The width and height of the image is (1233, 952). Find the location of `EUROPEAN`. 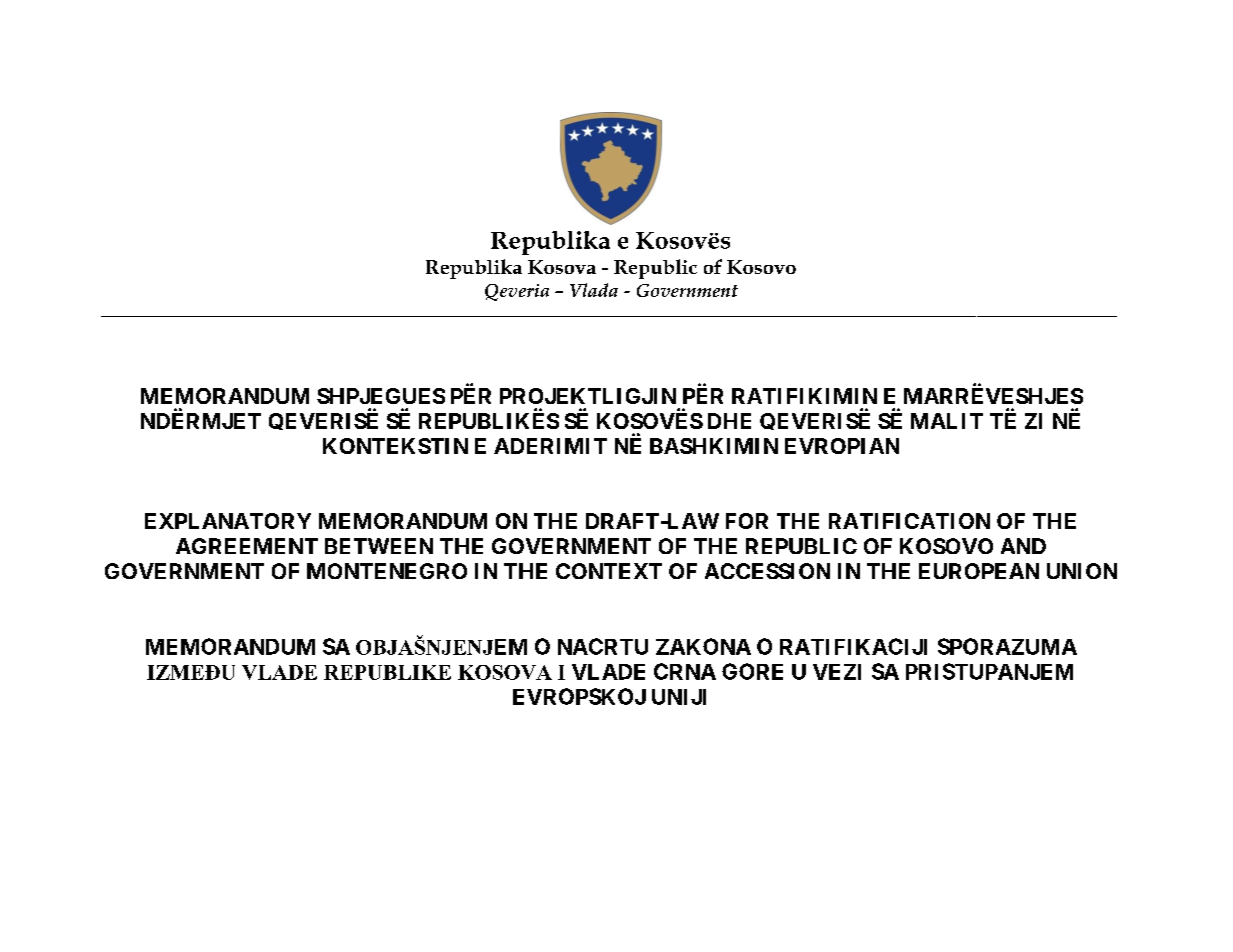

EUROPEAN is located at coordinates (979, 571).
